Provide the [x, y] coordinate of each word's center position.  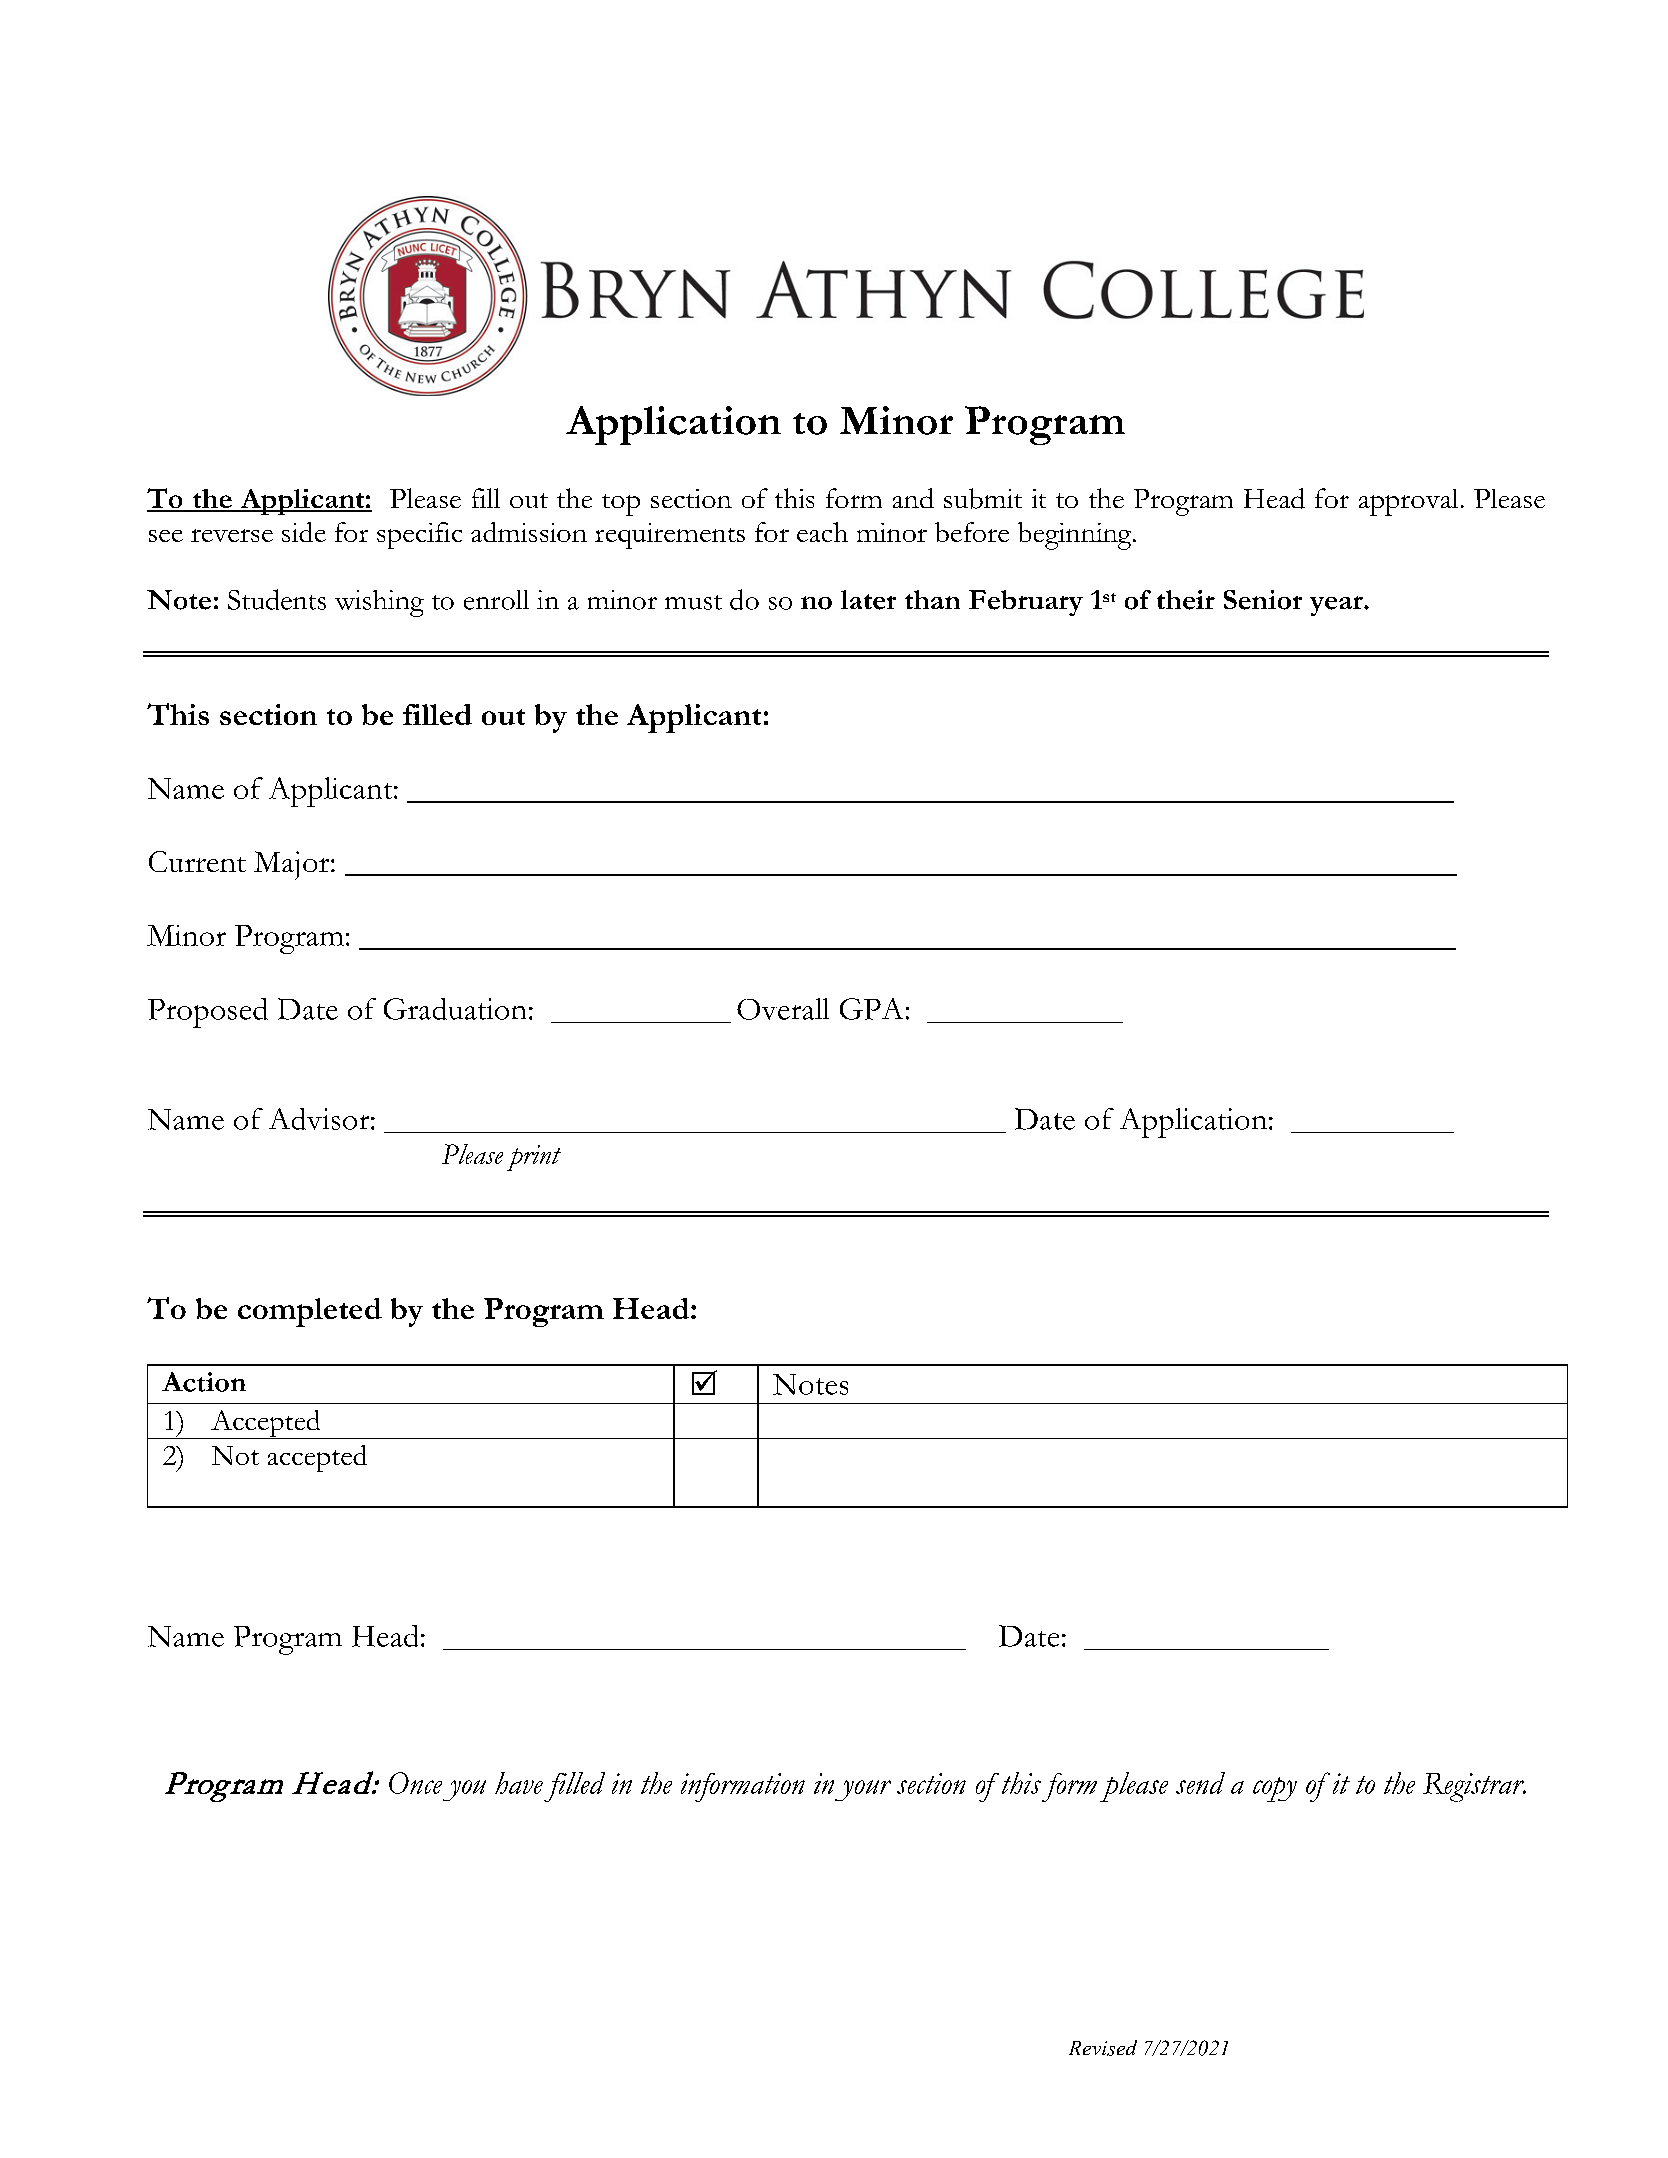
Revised [1103, 2048]
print [534, 1158]
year [1337, 606]
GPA [871, 1009]
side [304, 532]
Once [415, 1783]
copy [1275, 1789]
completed [310, 1312]
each [822, 532]
